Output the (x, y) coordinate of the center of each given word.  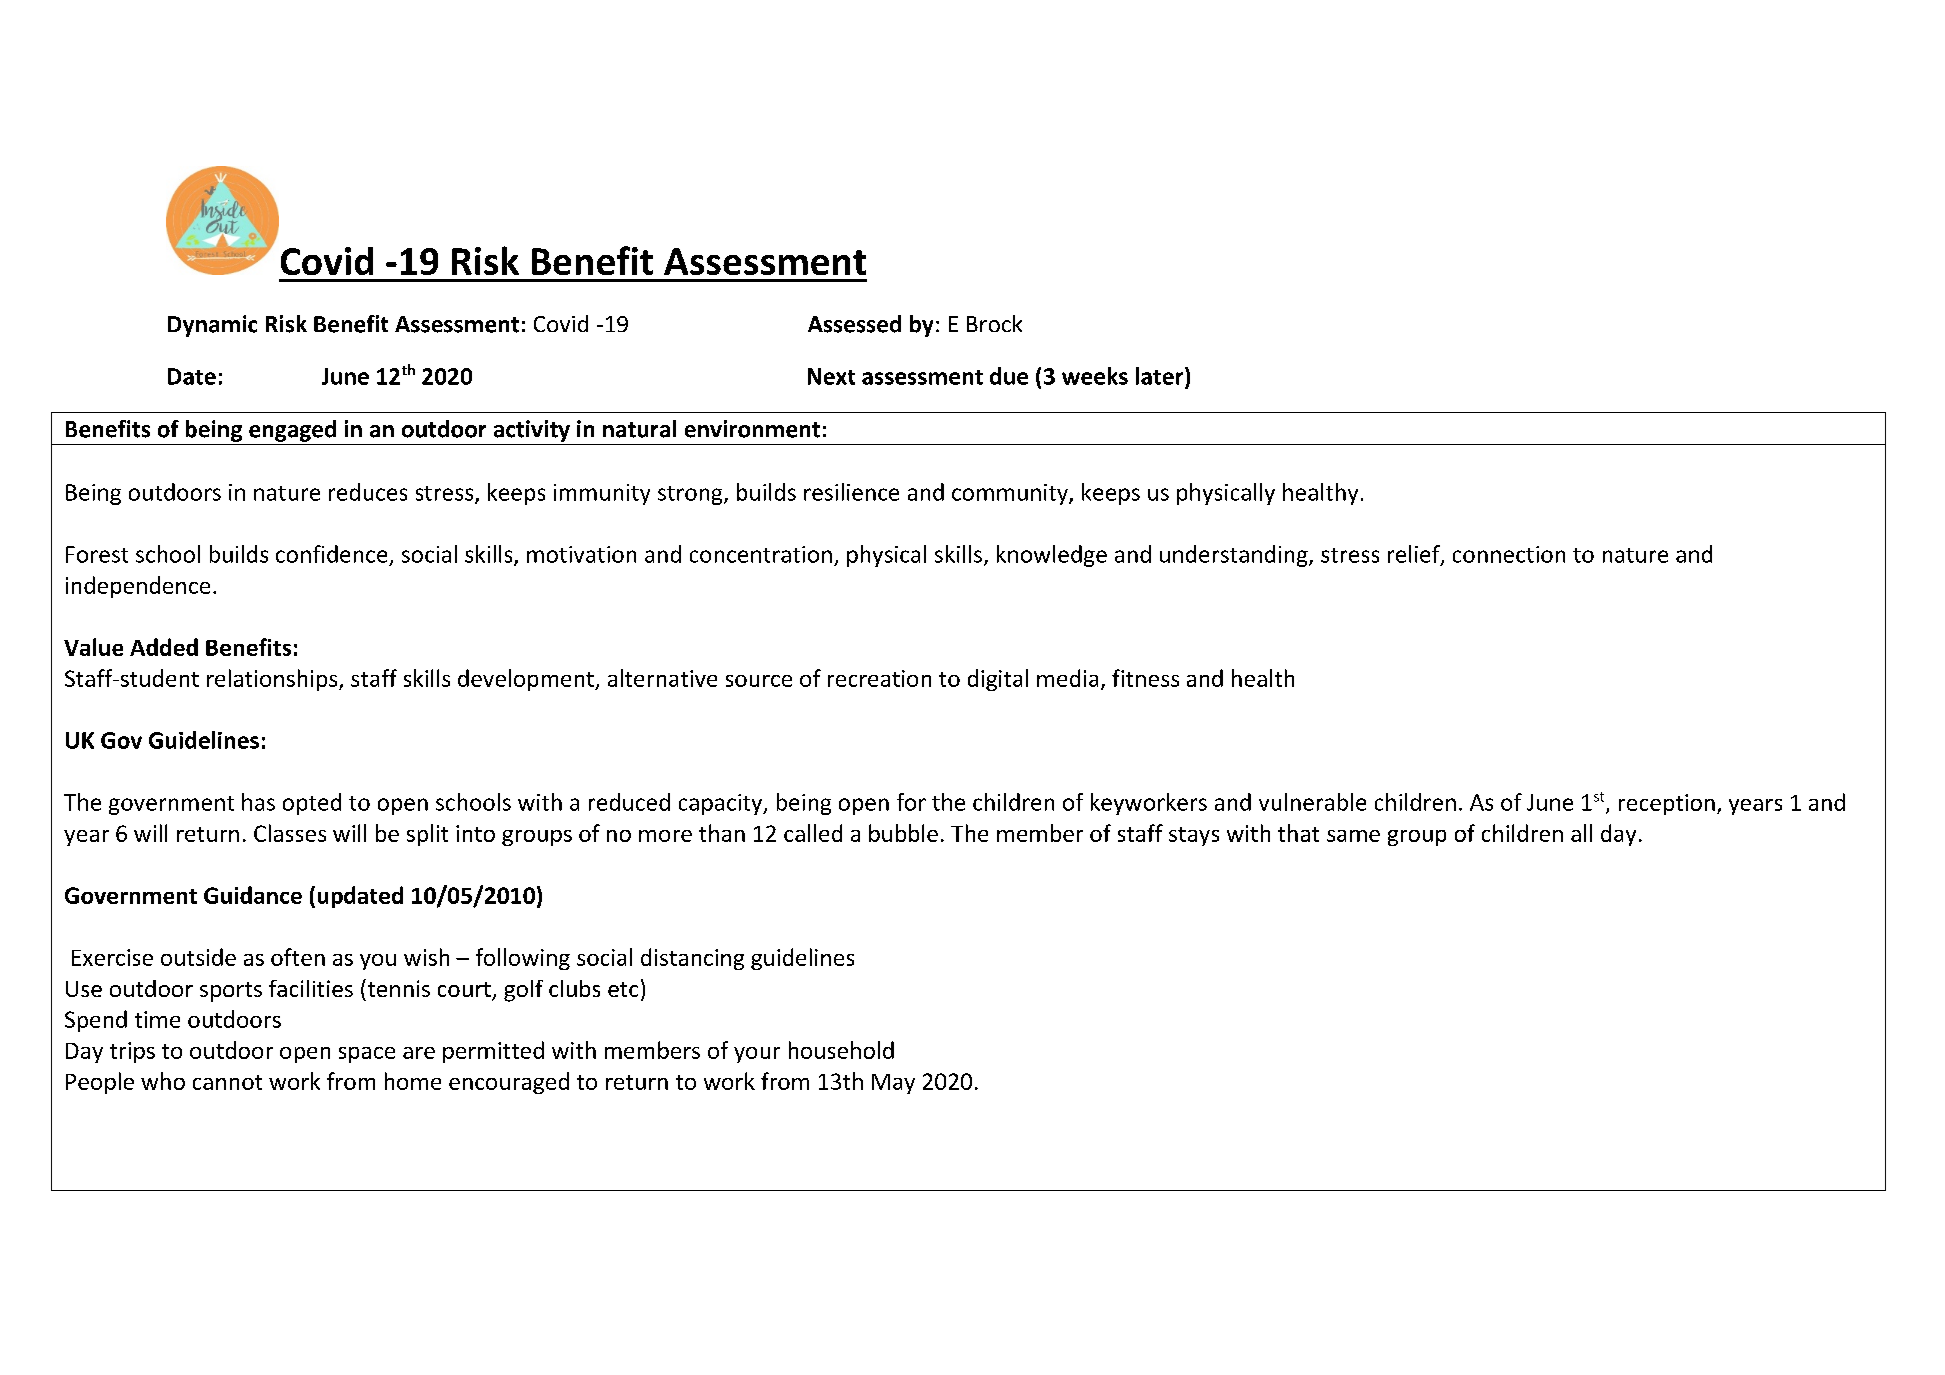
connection (1509, 554)
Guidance (253, 895)
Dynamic (212, 326)
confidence (331, 554)
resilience (851, 492)
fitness (1145, 678)
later (1161, 376)
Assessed (854, 324)
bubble (903, 833)
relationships (273, 680)
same (1353, 836)
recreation (879, 678)
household (841, 1050)
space (367, 1055)
